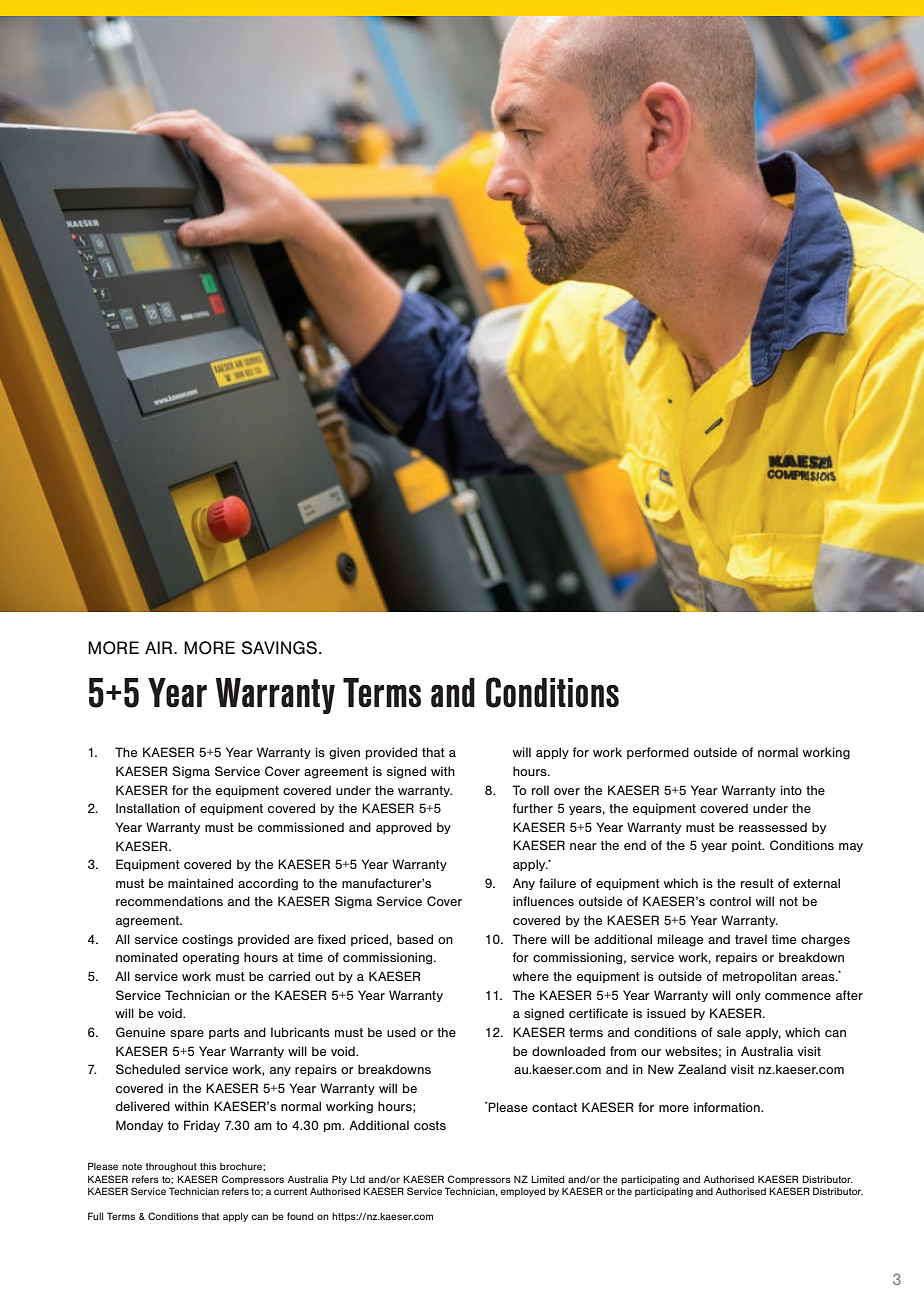  What do you see at coordinates (281, 648) in the screenshot?
I see `SAVINGS` at bounding box center [281, 648].
